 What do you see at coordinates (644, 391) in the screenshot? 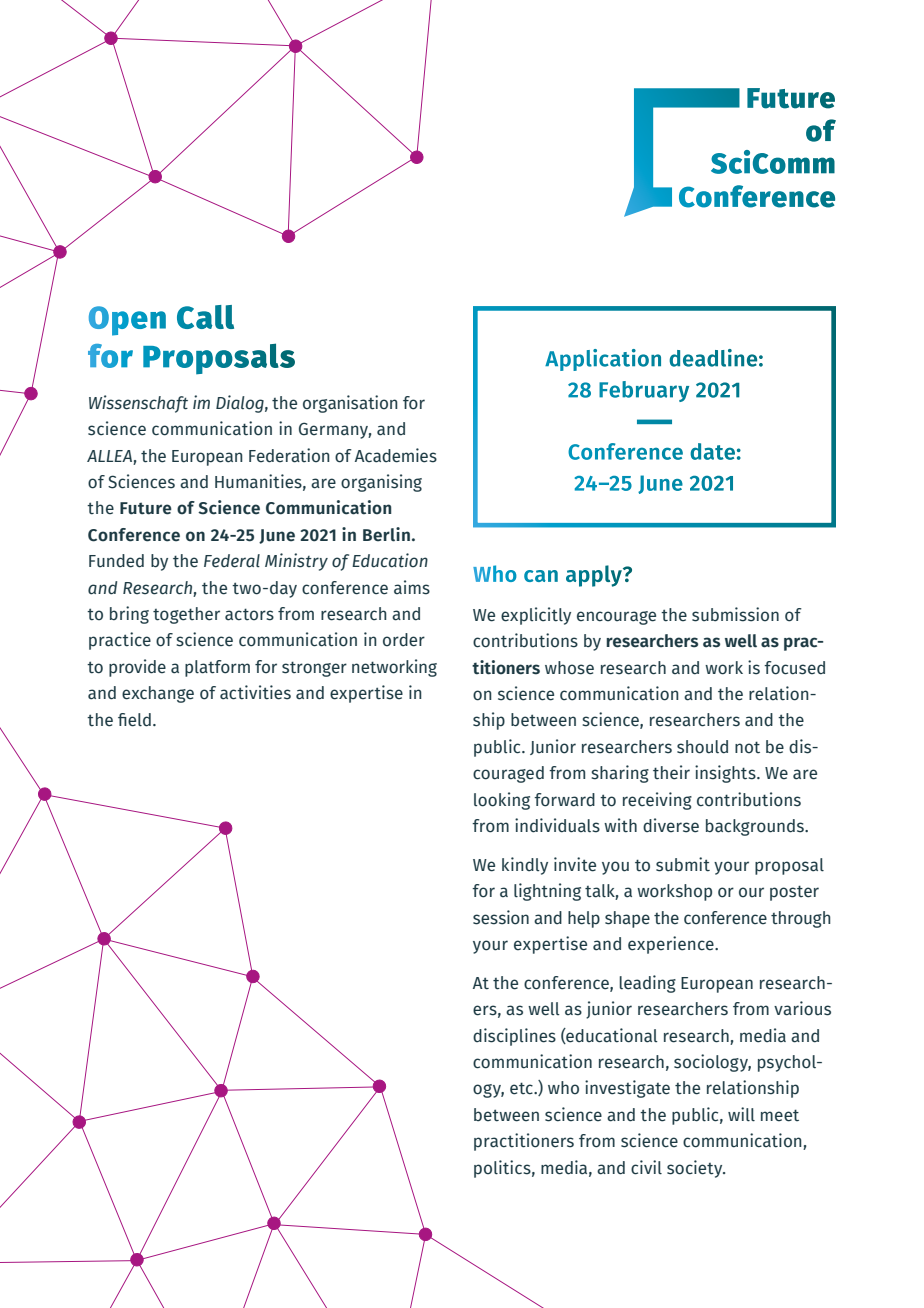
I see `February` at bounding box center [644, 391].
